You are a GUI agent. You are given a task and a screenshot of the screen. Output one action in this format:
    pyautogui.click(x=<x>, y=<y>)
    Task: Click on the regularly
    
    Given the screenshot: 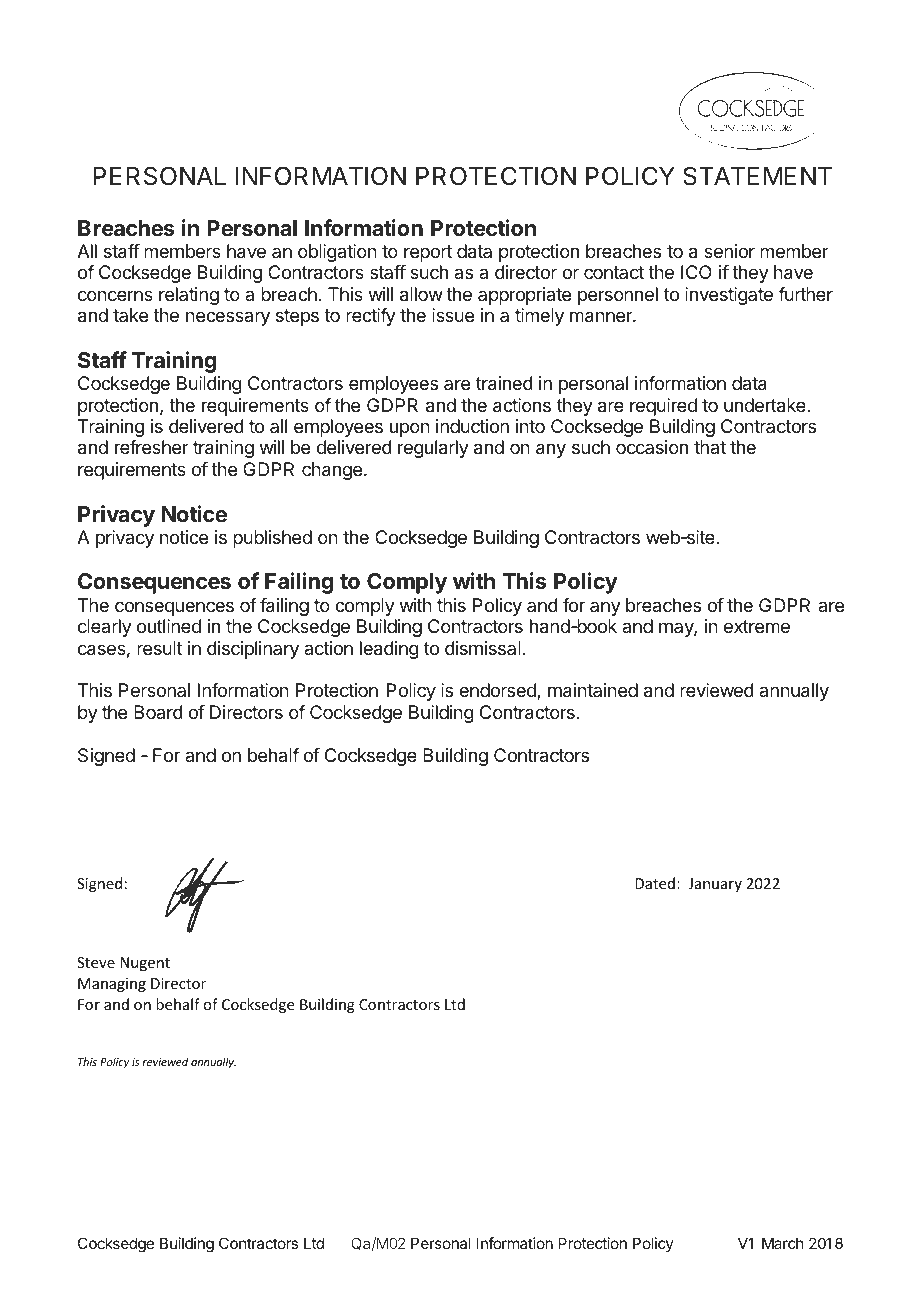 What is the action you would take?
    pyautogui.click(x=433, y=449)
